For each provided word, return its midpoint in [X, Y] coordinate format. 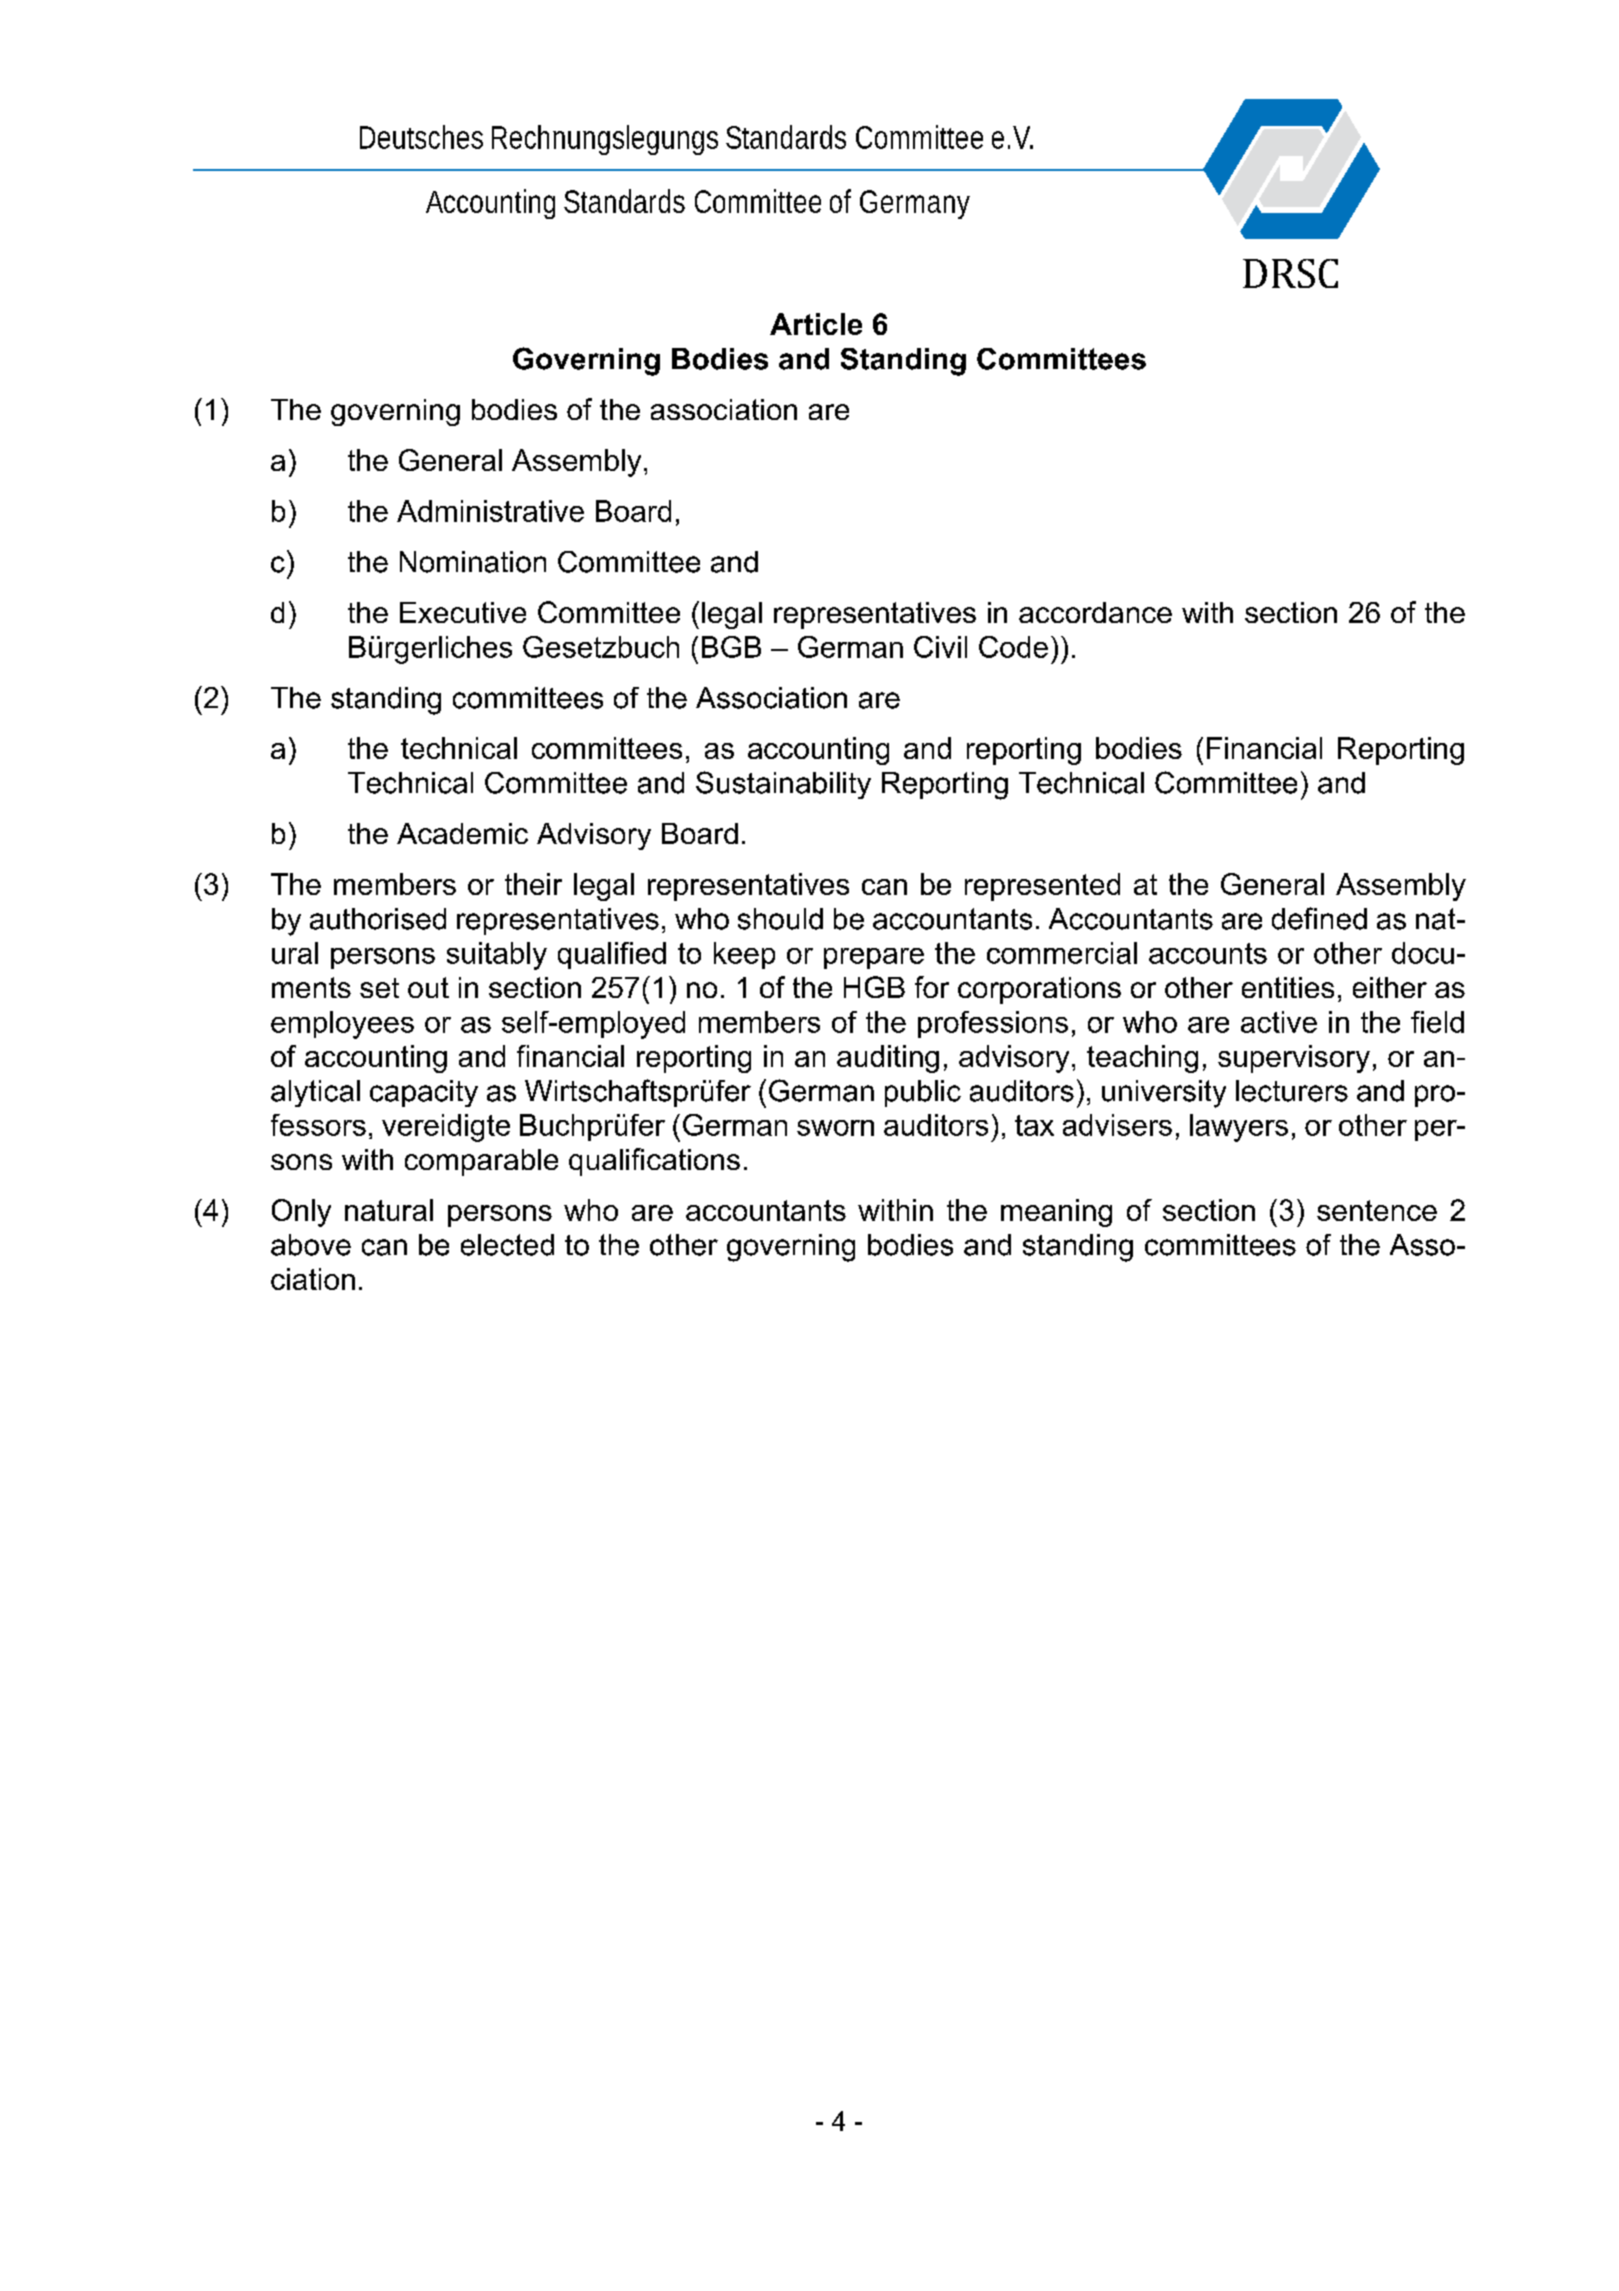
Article [816, 324]
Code [1013, 647]
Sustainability [783, 785]
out [428, 987]
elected [507, 1245]
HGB [874, 987]
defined [1319, 918]
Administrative [490, 511]
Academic [462, 833]
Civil [940, 647]
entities [1288, 987]
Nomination [473, 562]
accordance [1095, 612]
